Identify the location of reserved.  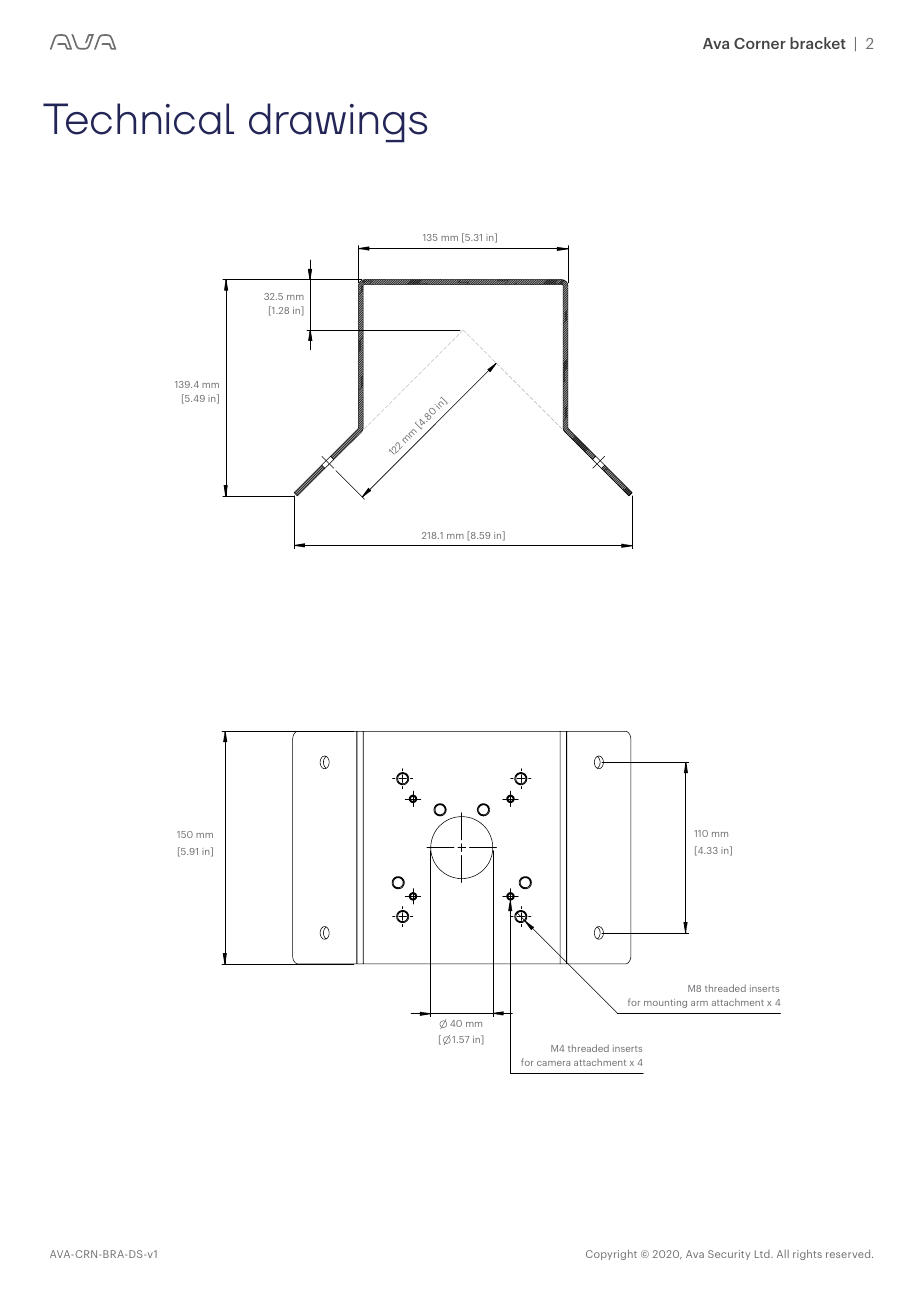
(849, 1254).
